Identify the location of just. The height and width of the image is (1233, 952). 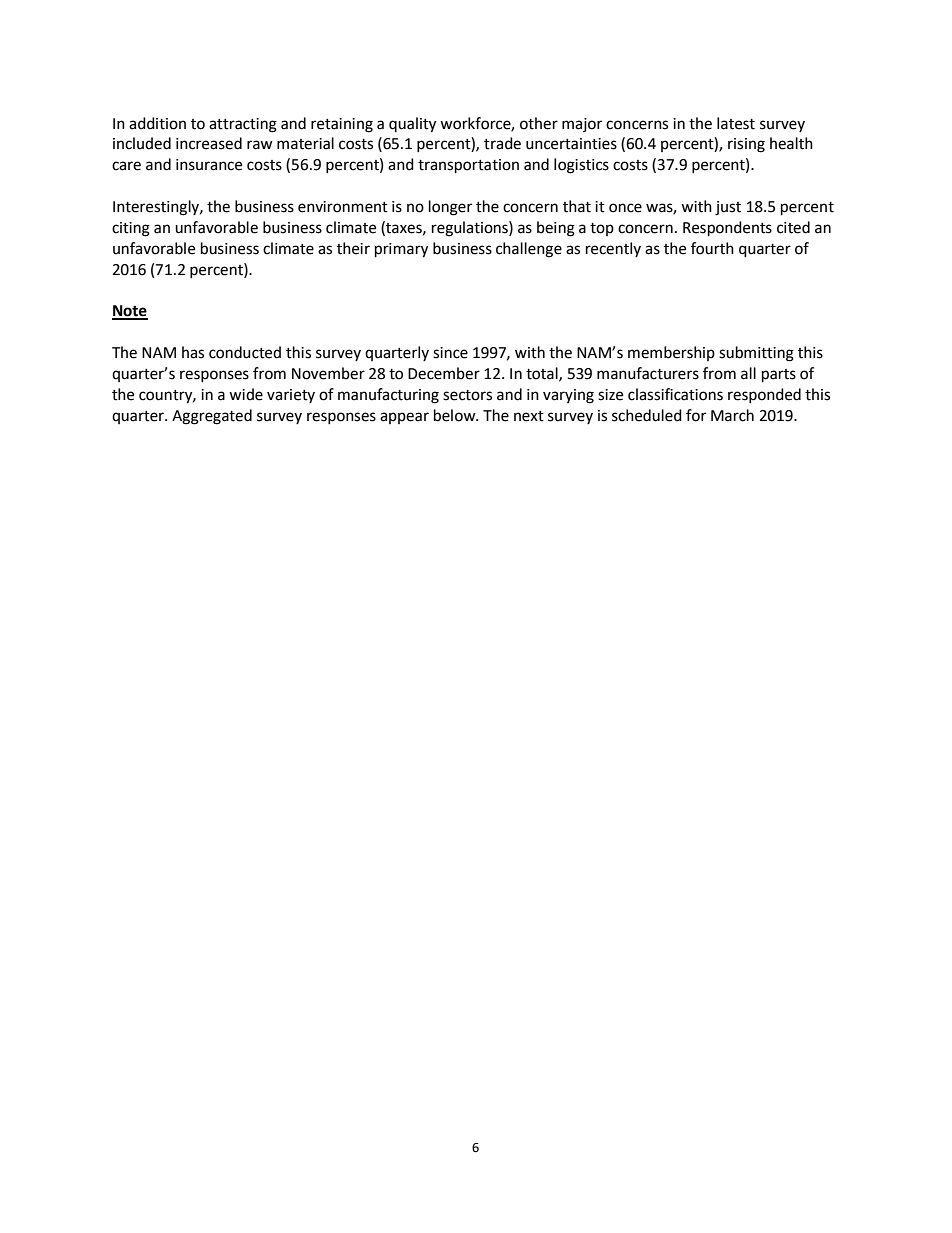
(728, 208).
